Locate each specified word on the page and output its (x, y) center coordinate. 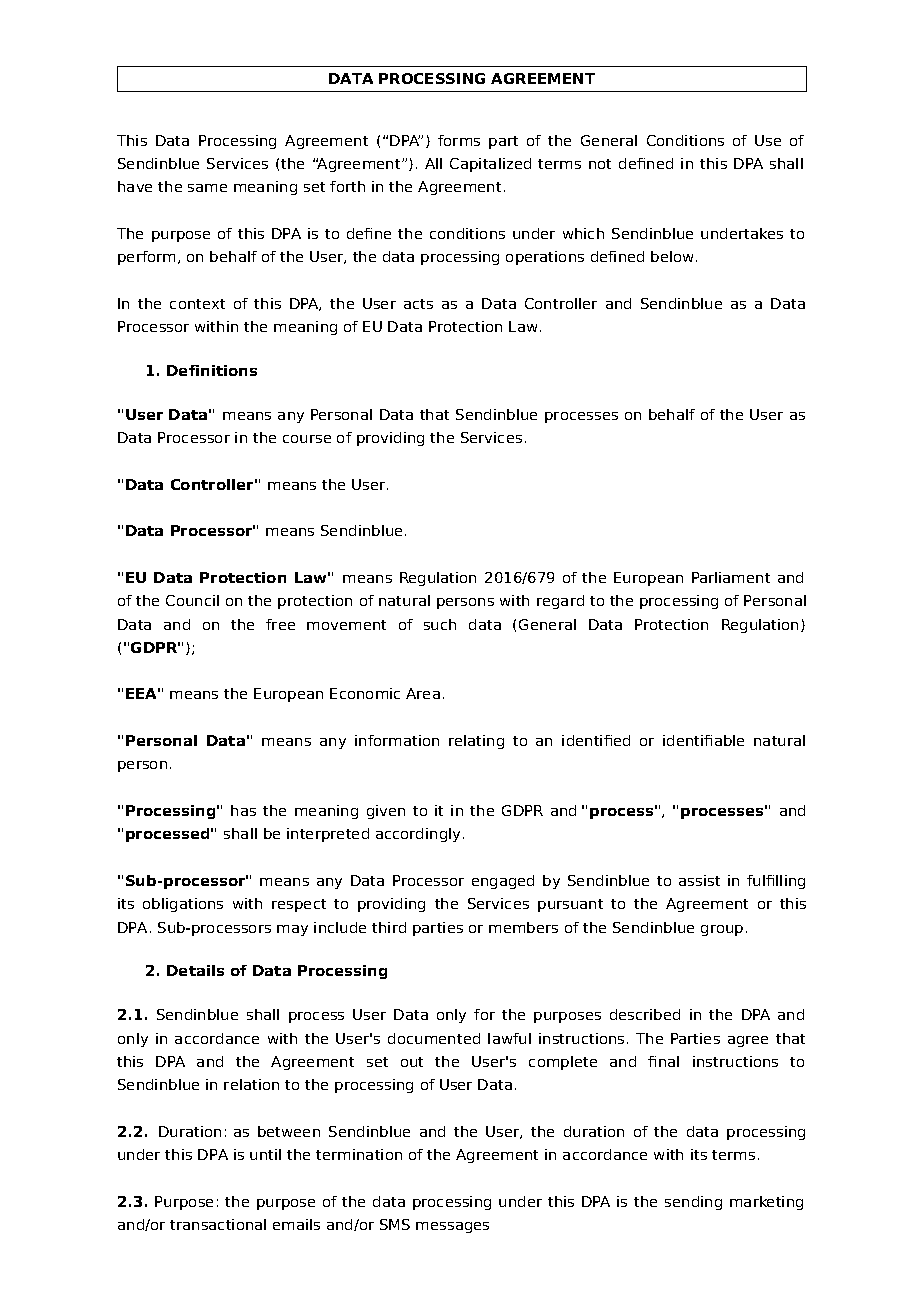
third (389, 927)
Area (423, 693)
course (307, 439)
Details (195, 970)
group (722, 930)
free (280, 624)
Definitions (212, 370)
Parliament (731, 577)
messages (452, 1227)
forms (459, 140)
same (207, 188)
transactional (218, 1224)
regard (560, 602)
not (600, 164)
